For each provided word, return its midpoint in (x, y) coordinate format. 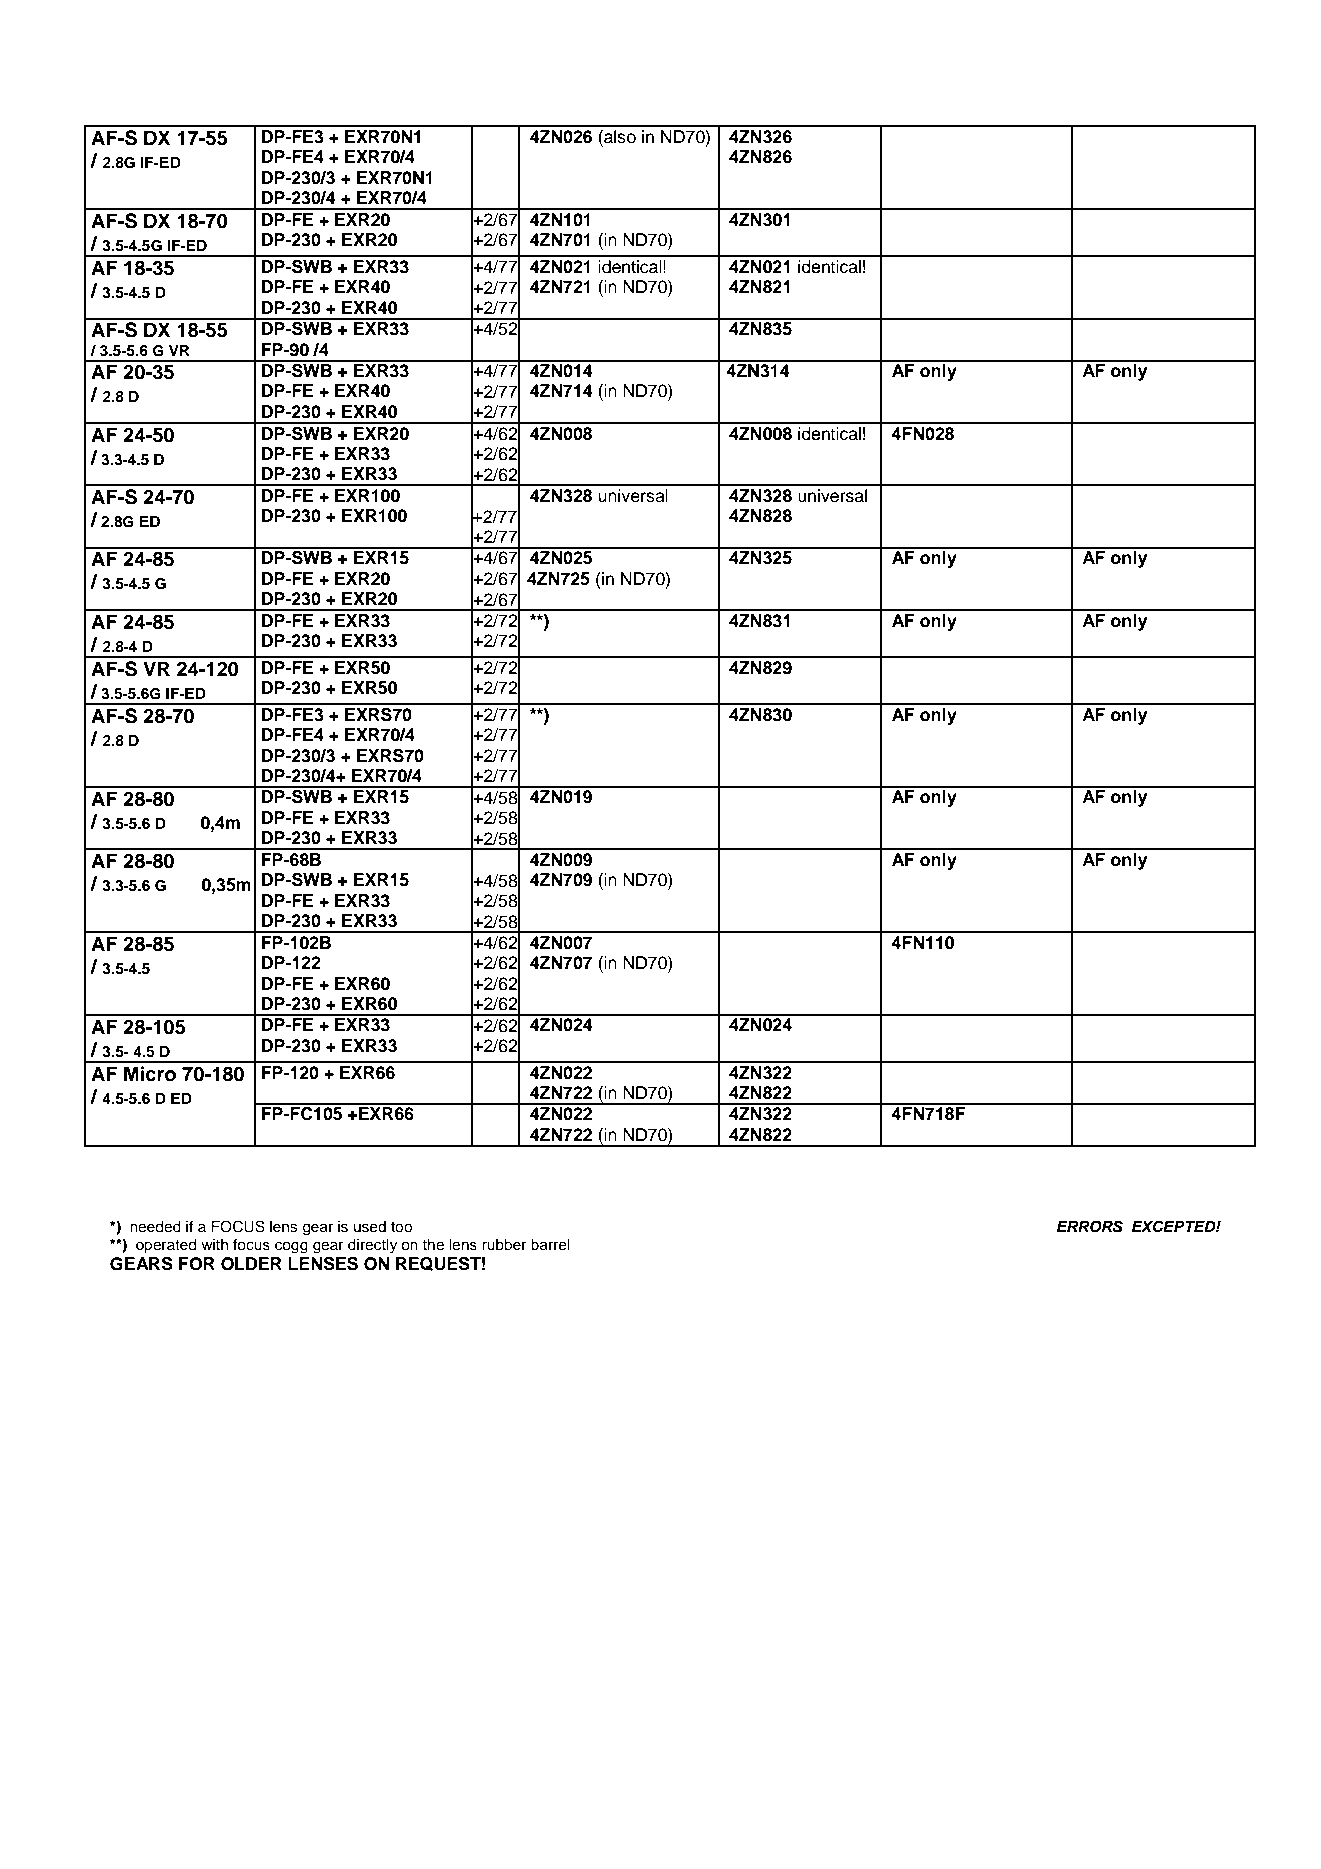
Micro (150, 1074)
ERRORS (1090, 1226)
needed (155, 1227)
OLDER (251, 1264)
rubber (504, 1245)
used (370, 1227)
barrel (550, 1245)
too (401, 1227)
